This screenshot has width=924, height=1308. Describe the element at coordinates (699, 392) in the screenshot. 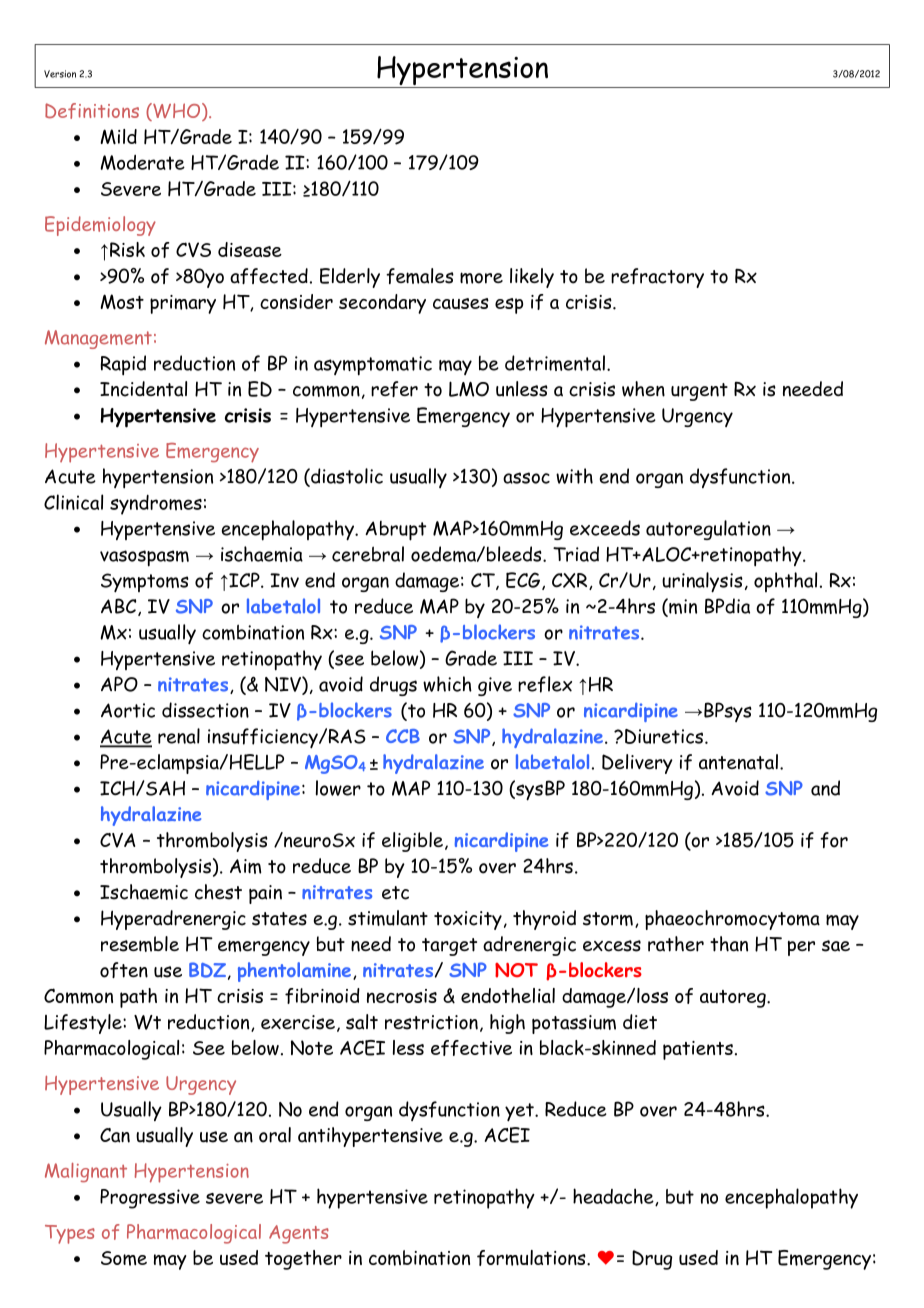

I see `urgent` at that location.
